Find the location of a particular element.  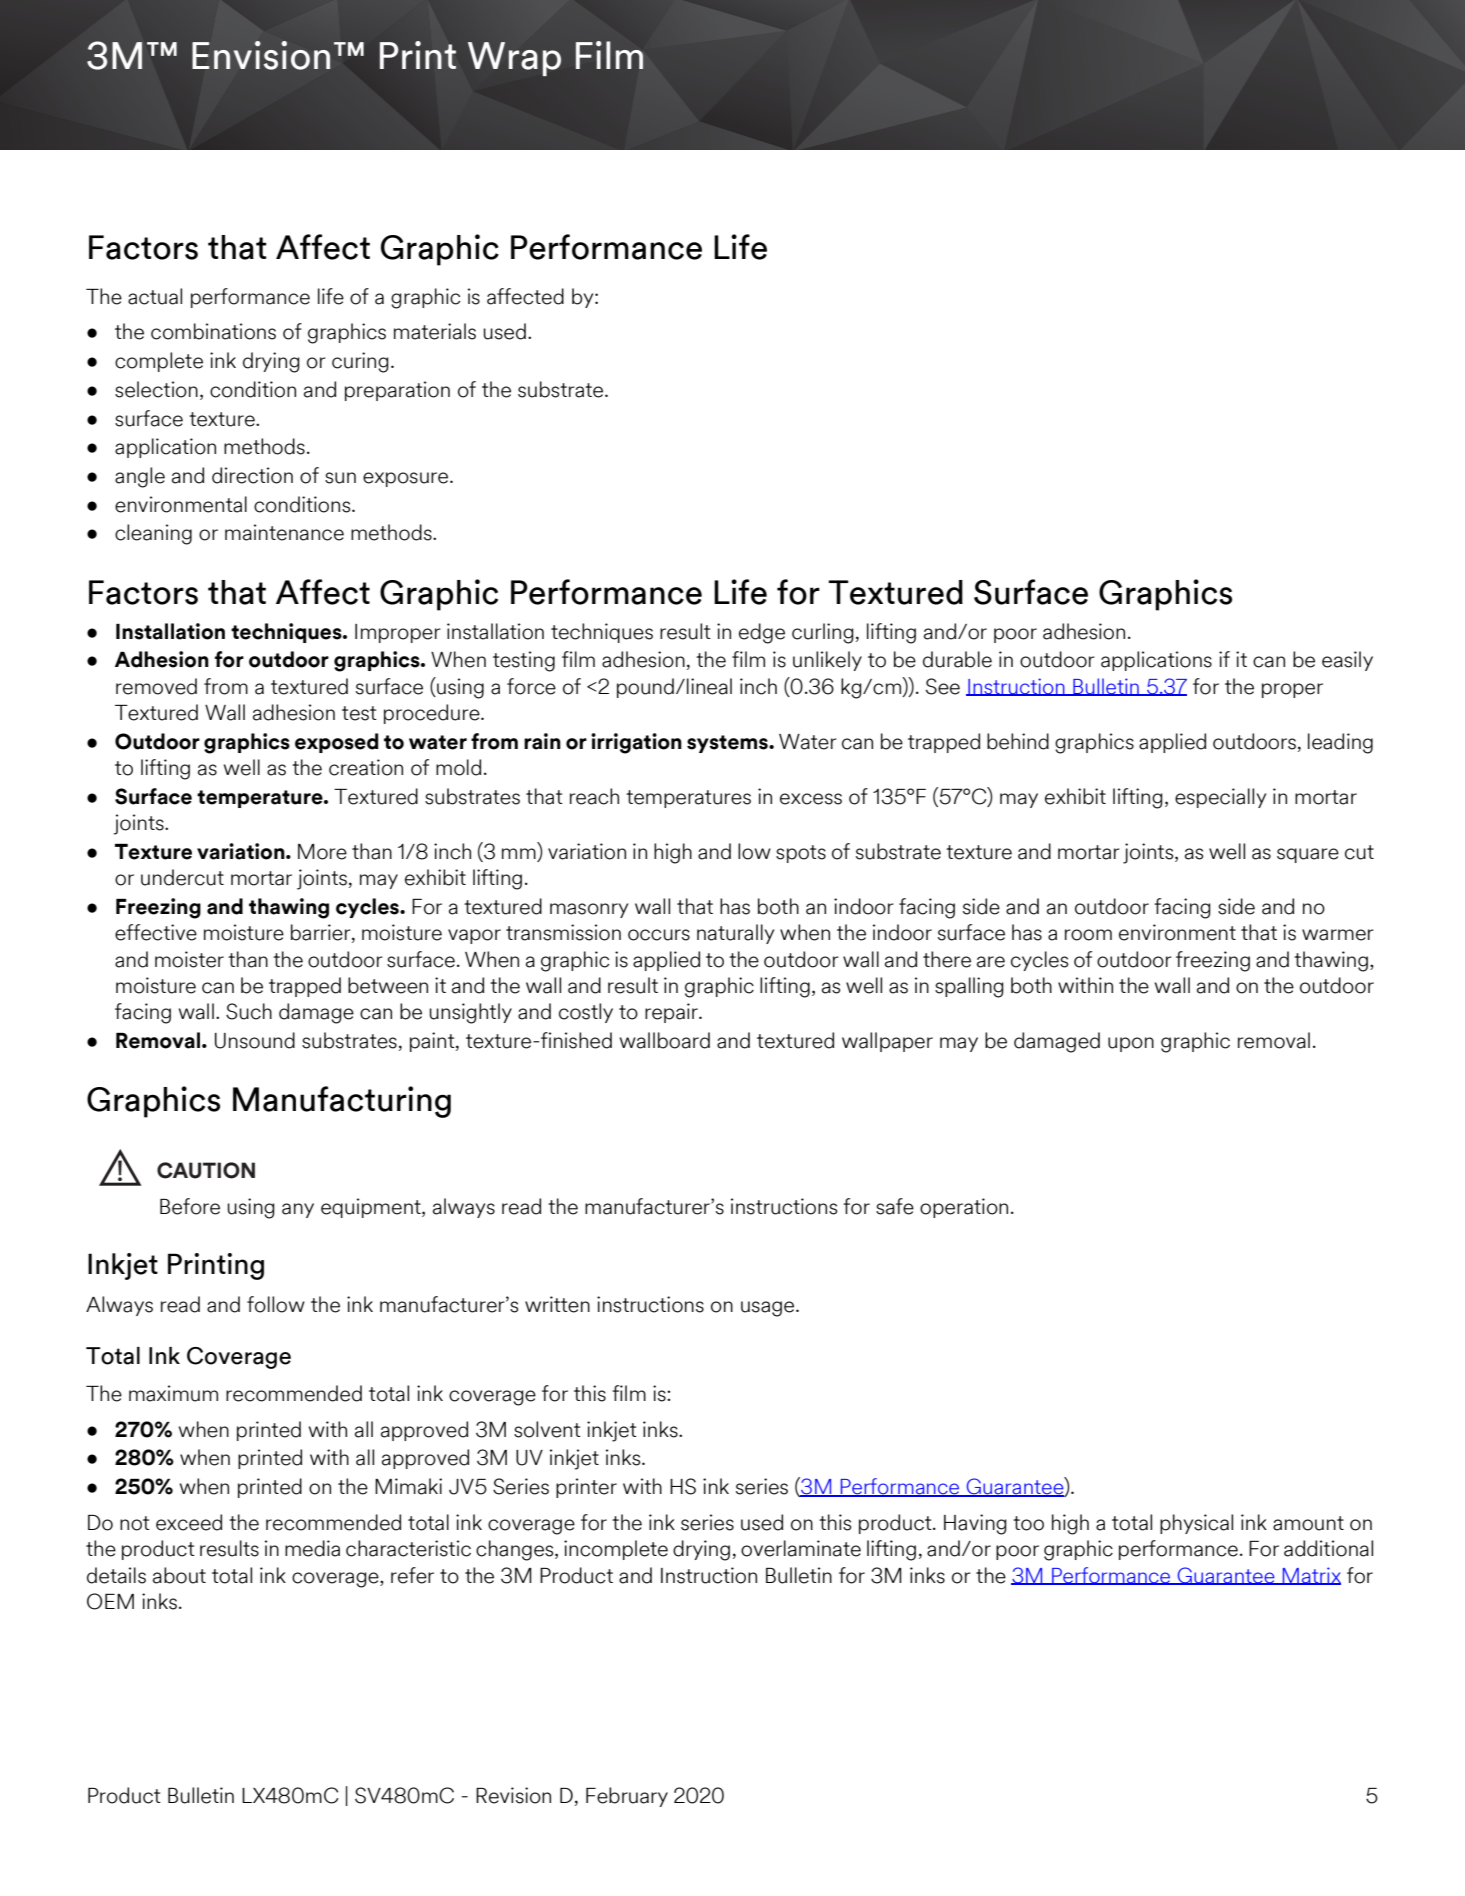

moister is located at coordinates (189, 959).
